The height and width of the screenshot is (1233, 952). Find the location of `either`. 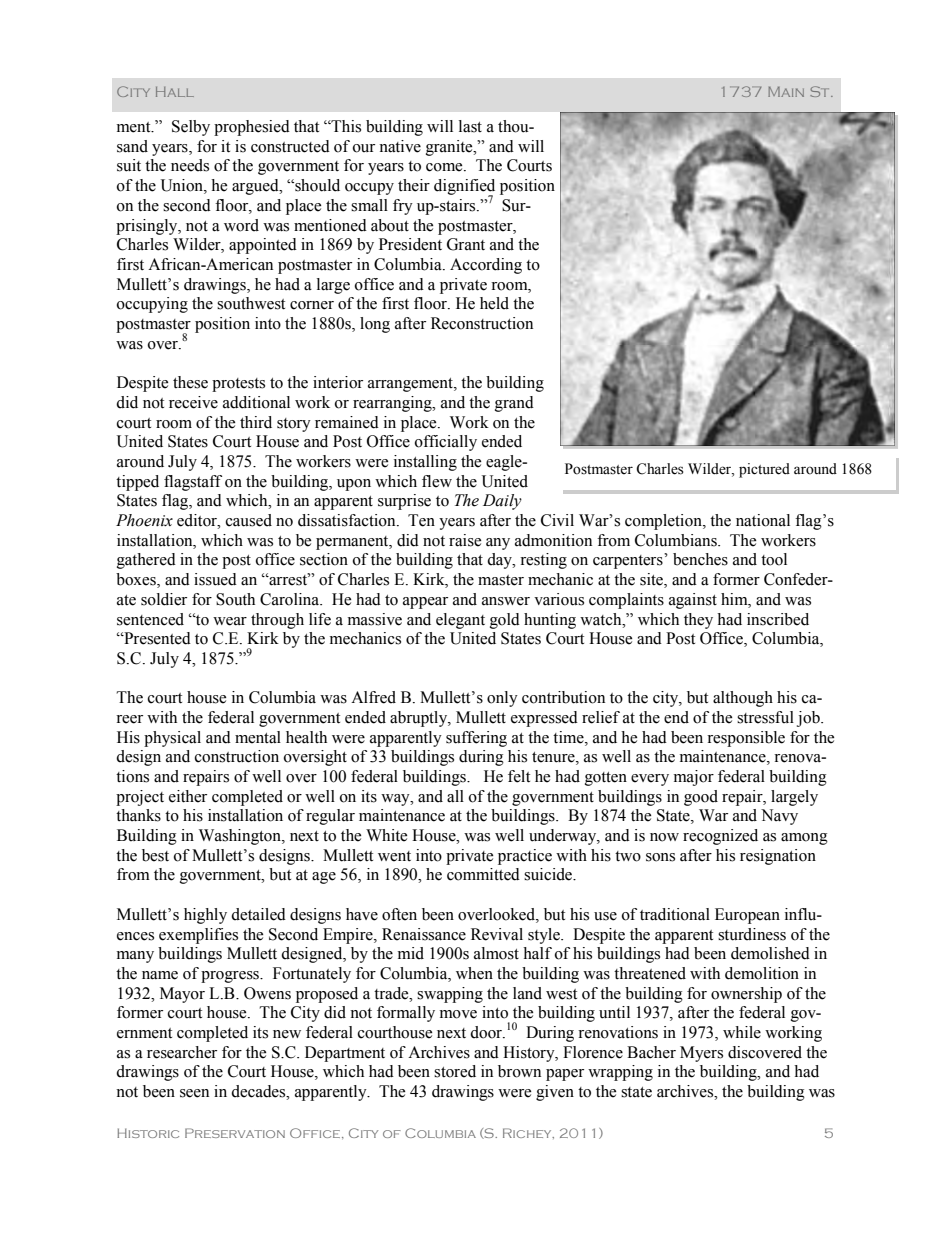

either is located at coordinates (188, 796).
